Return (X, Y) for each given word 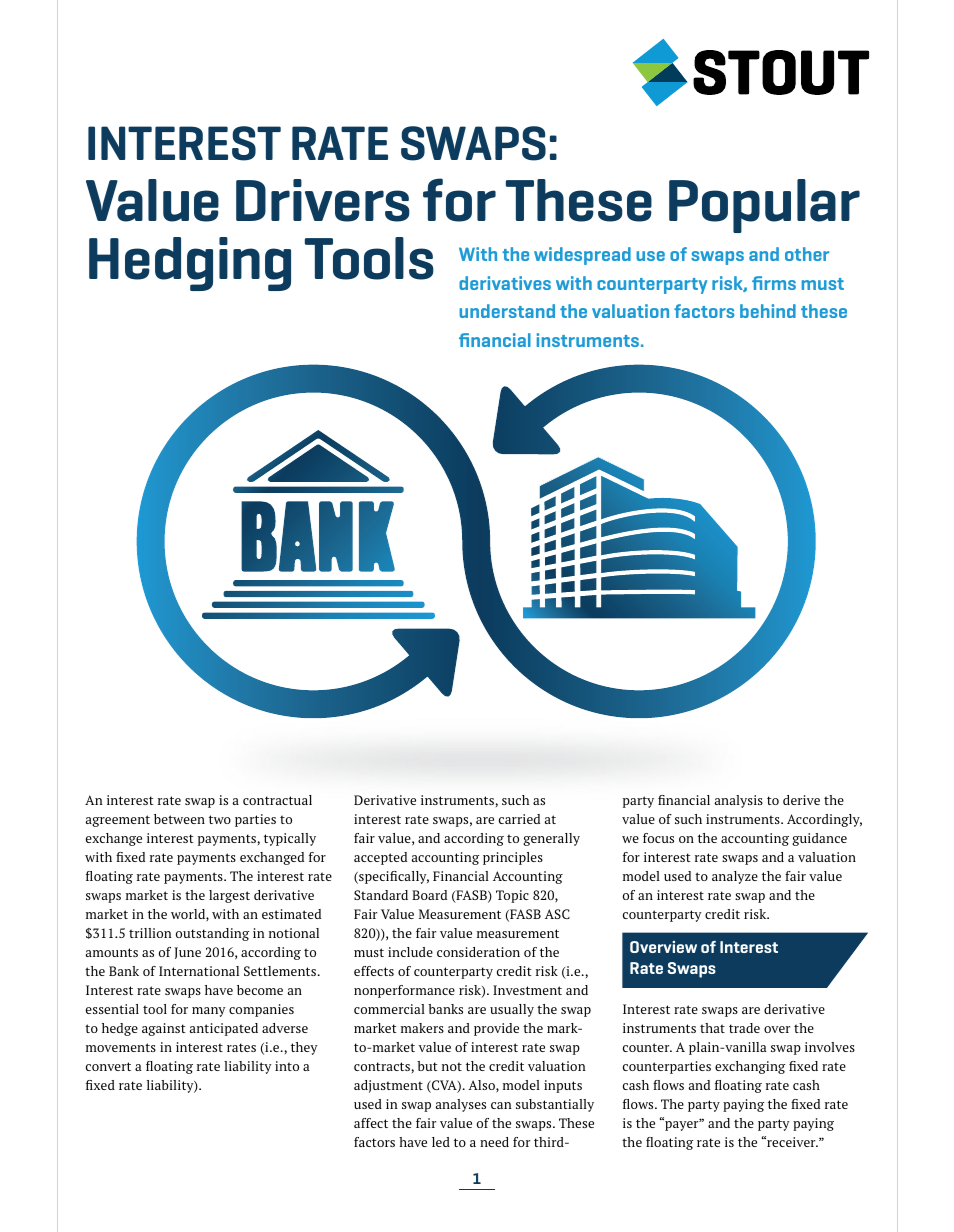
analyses (461, 1105)
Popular (764, 206)
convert (108, 1066)
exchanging (750, 1067)
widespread (582, 256)
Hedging (190, 264)
